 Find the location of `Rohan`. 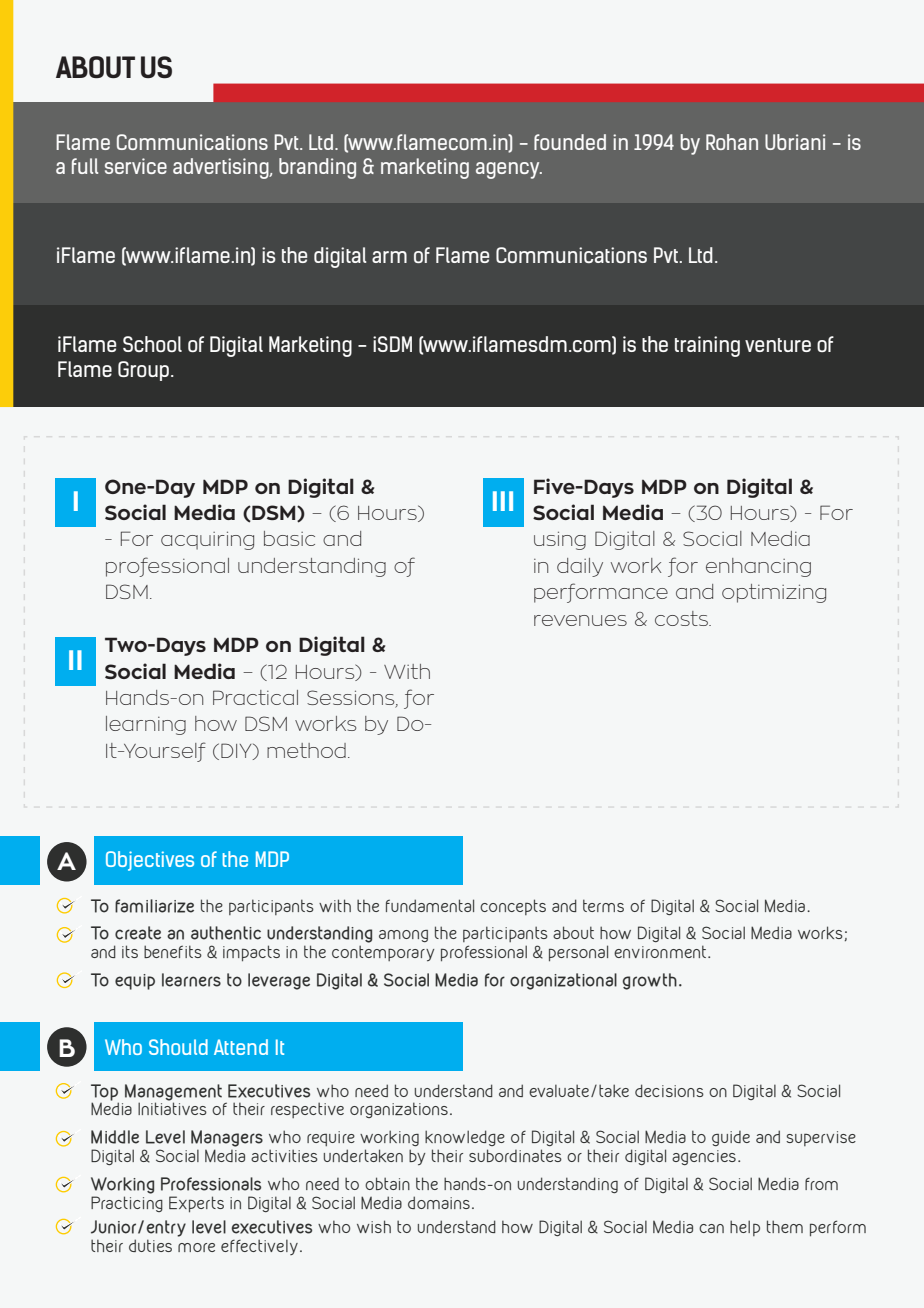

Rohan is located at coordinates (732, 142).
